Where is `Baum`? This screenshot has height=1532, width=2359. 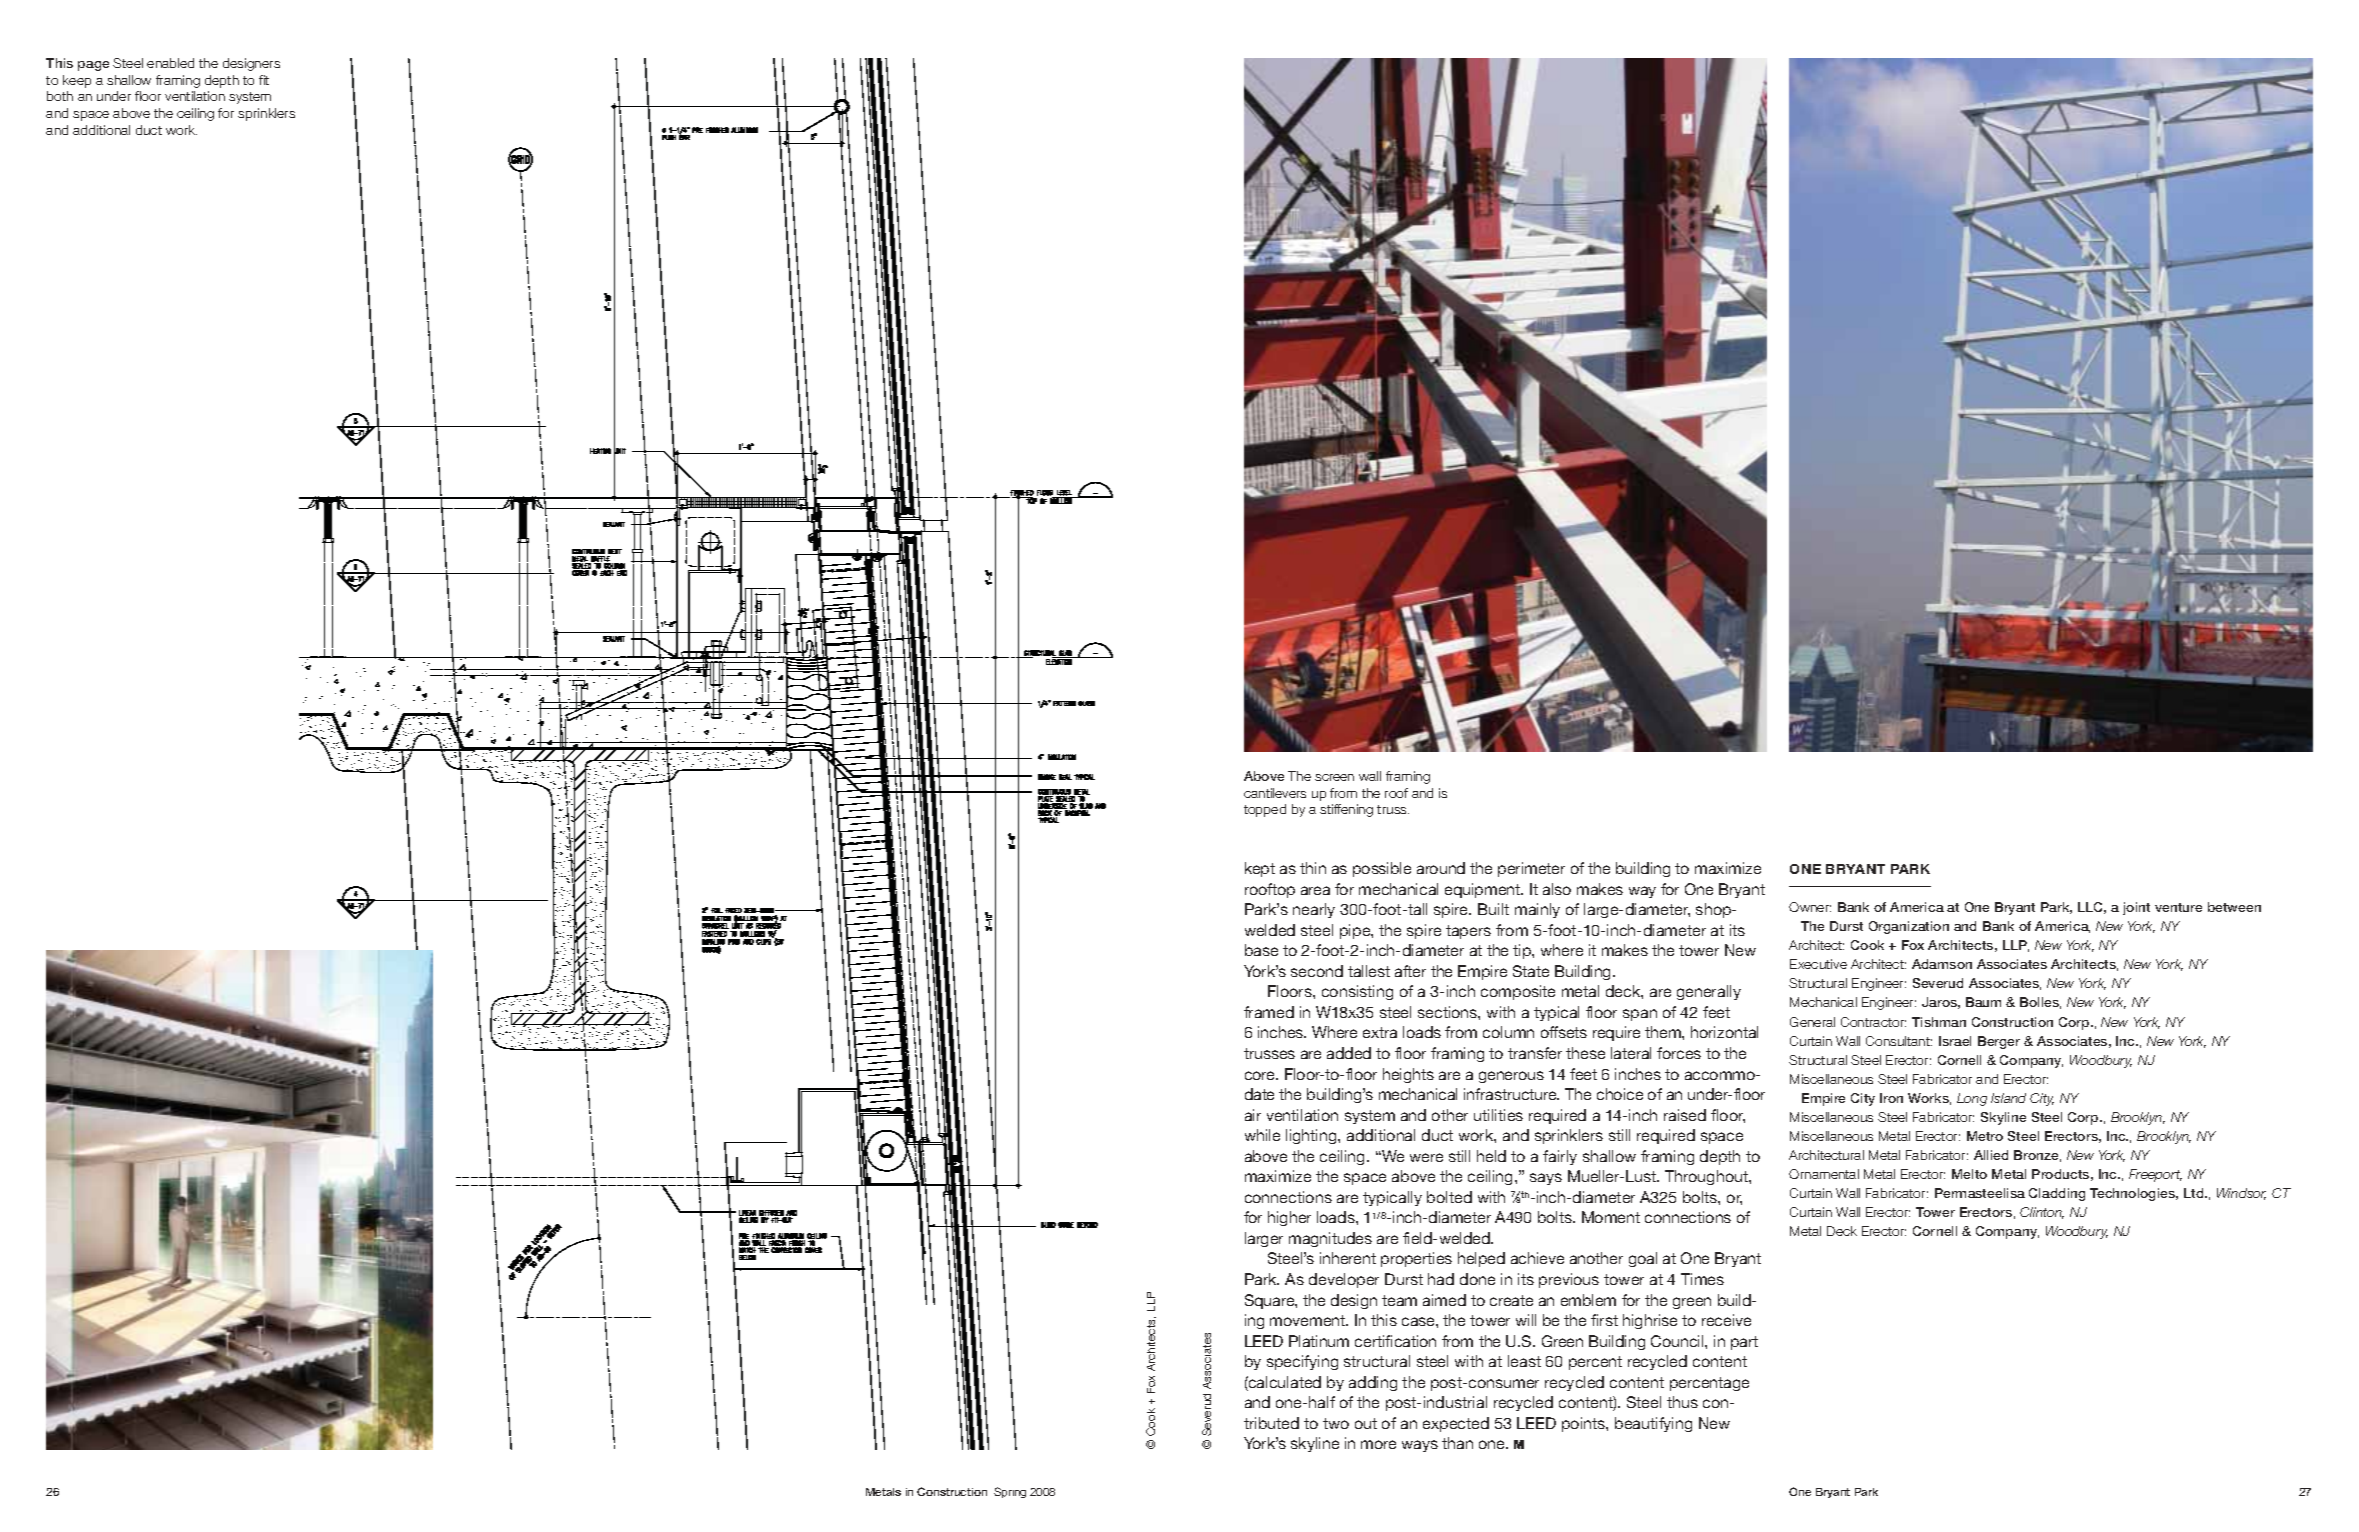
Baum is located at coordinates (1983, 1002).
